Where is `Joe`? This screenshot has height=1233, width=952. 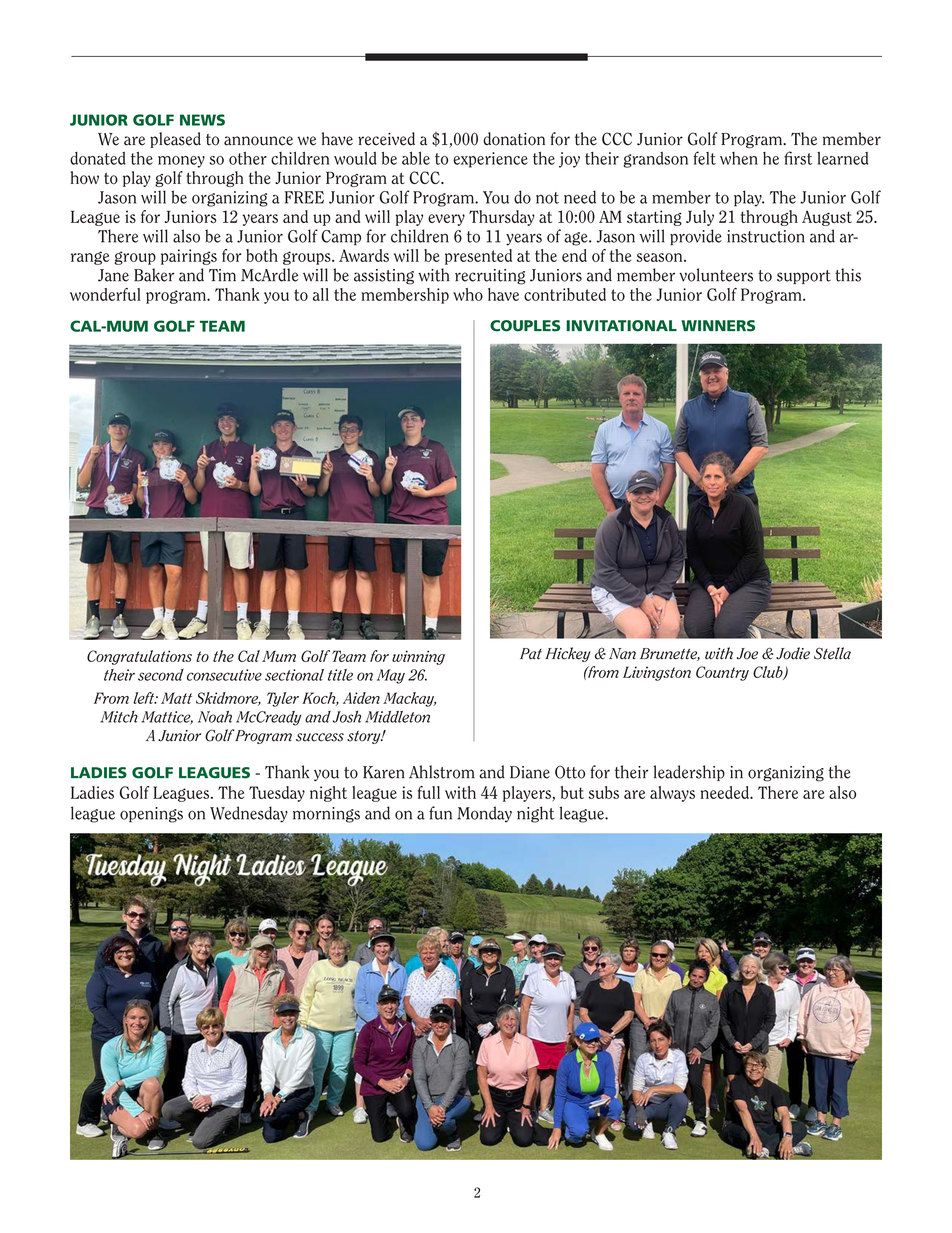 Joe is located at coordinates (747, 654).
